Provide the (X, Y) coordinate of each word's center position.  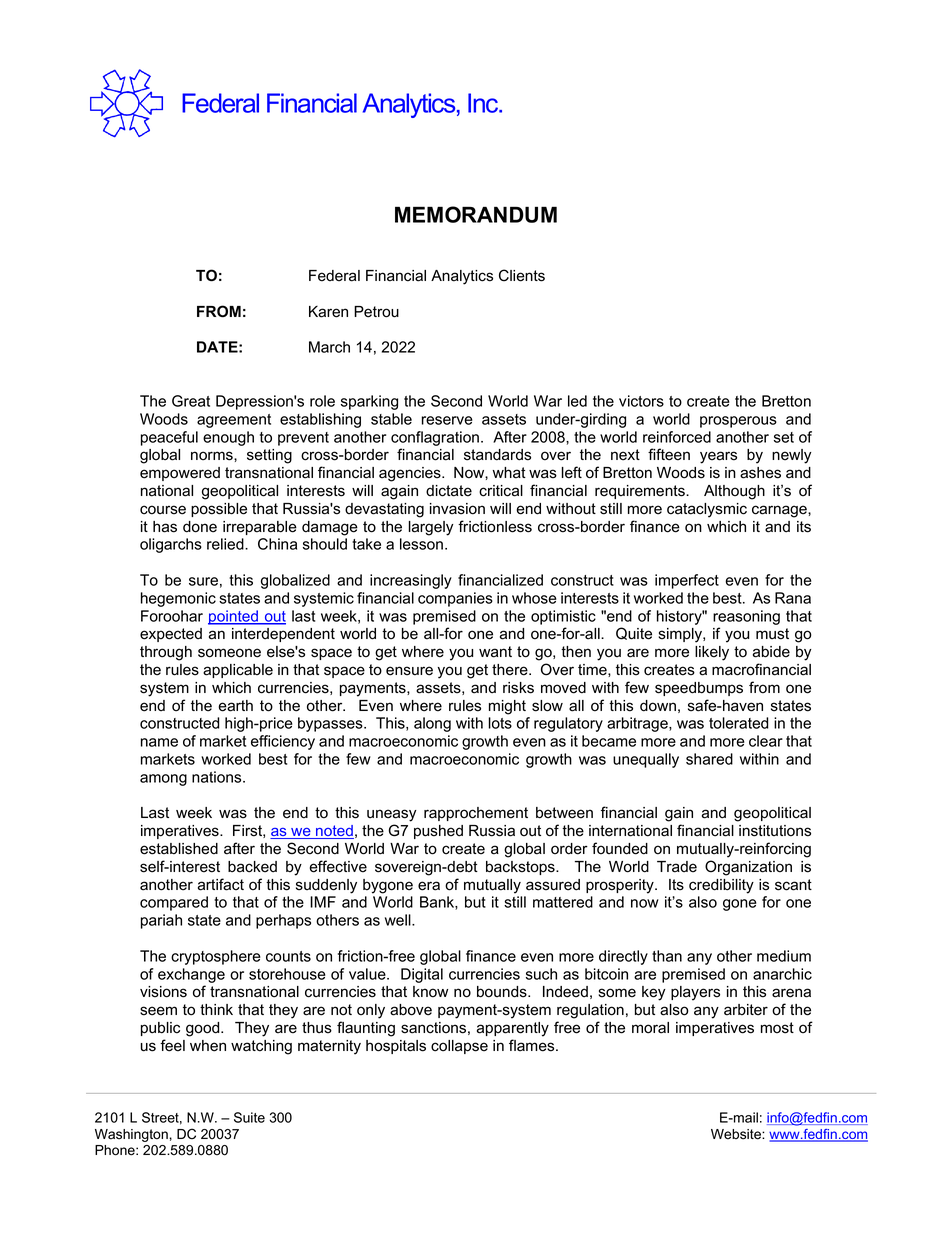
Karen (328, 312)
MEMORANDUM (476, 214)
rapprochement (476, 814)
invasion (457, 509)
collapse (459, 1047)
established (179, 849)
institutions (775, 831)
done (200, 527)
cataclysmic (707, 510)
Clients (522, 275)
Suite (249, 1117)
